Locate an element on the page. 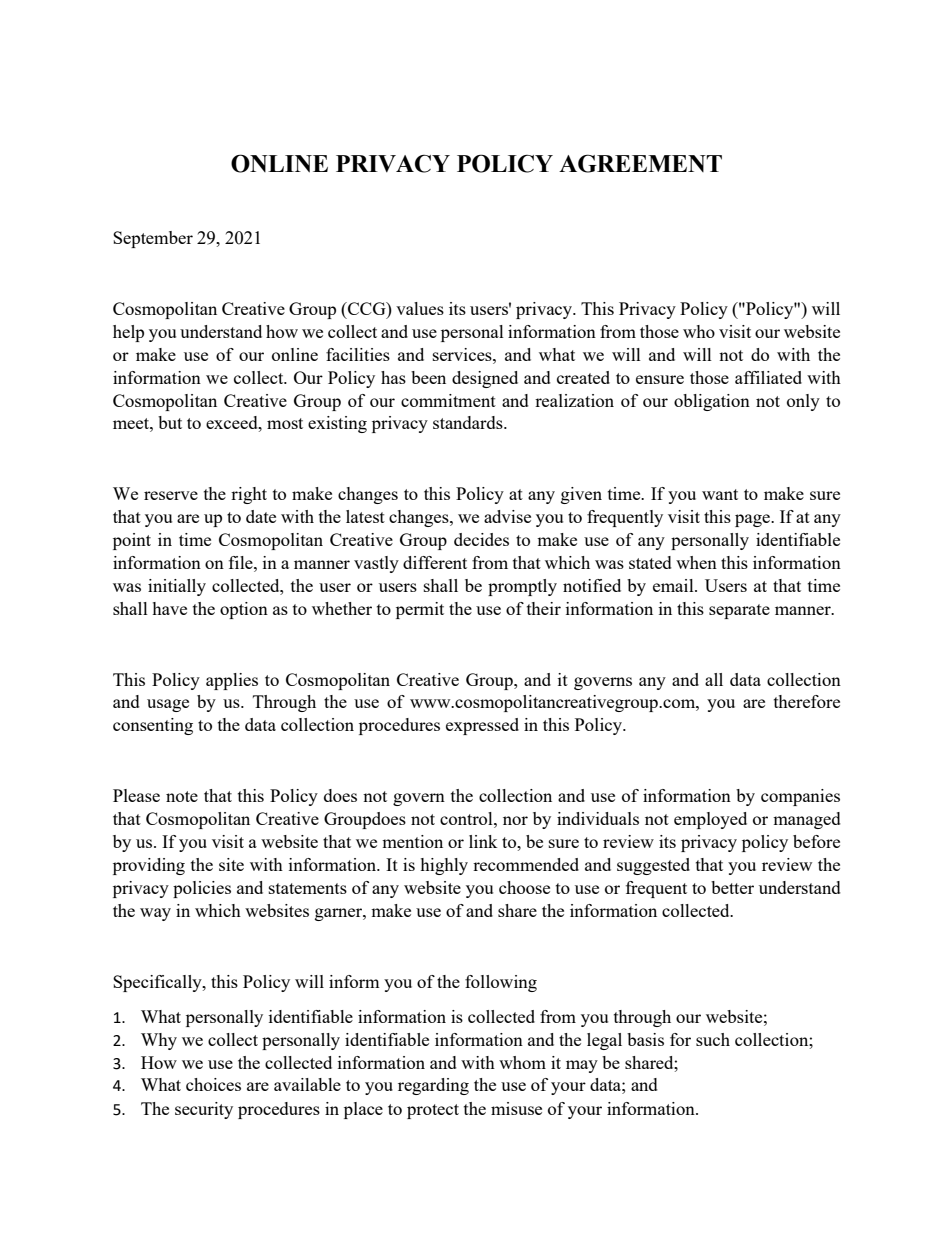 The width and height of the document is (952, 1233). affiliated is located at coordinates (768, 377).
